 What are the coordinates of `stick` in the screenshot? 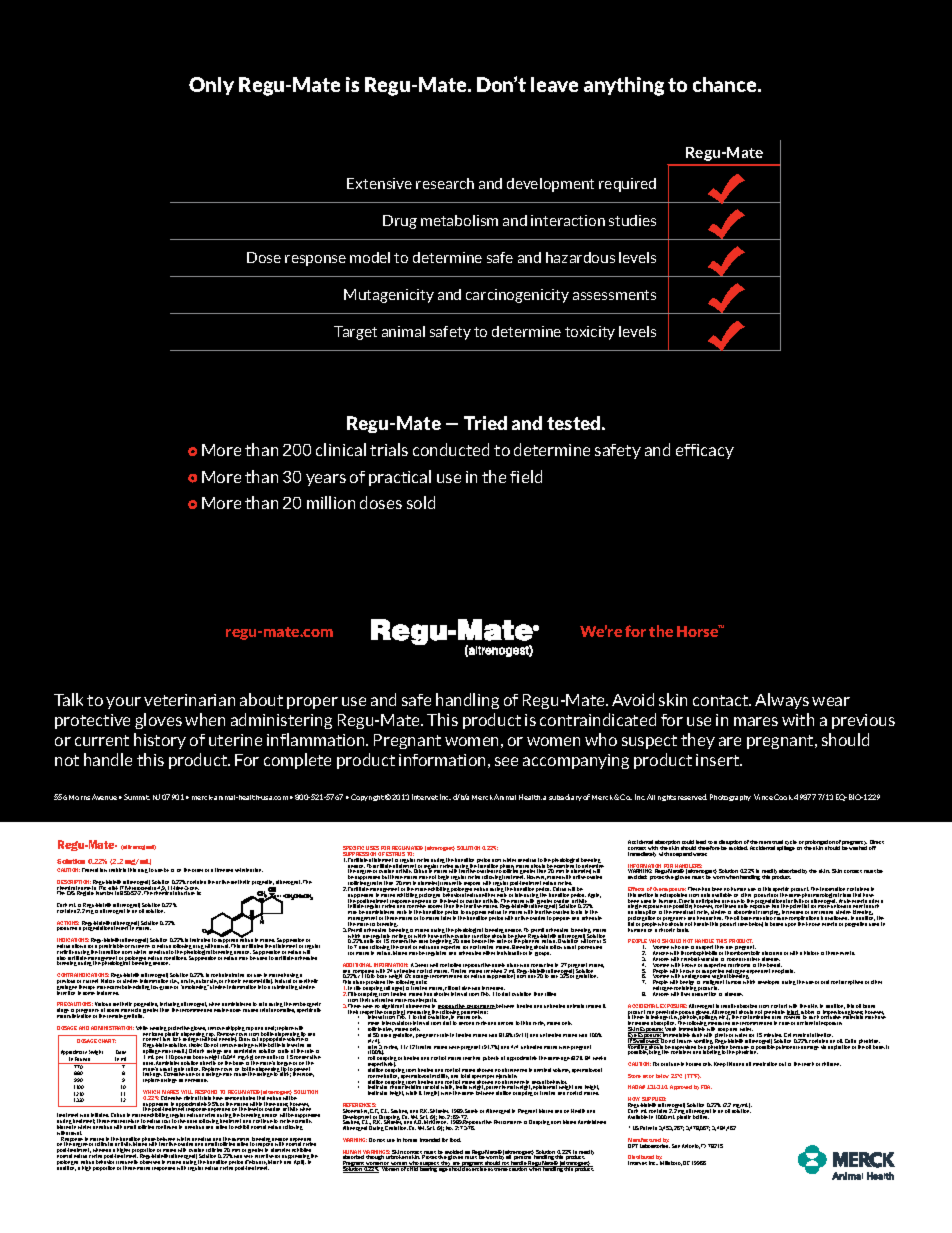 It's located at (285, 1074).
